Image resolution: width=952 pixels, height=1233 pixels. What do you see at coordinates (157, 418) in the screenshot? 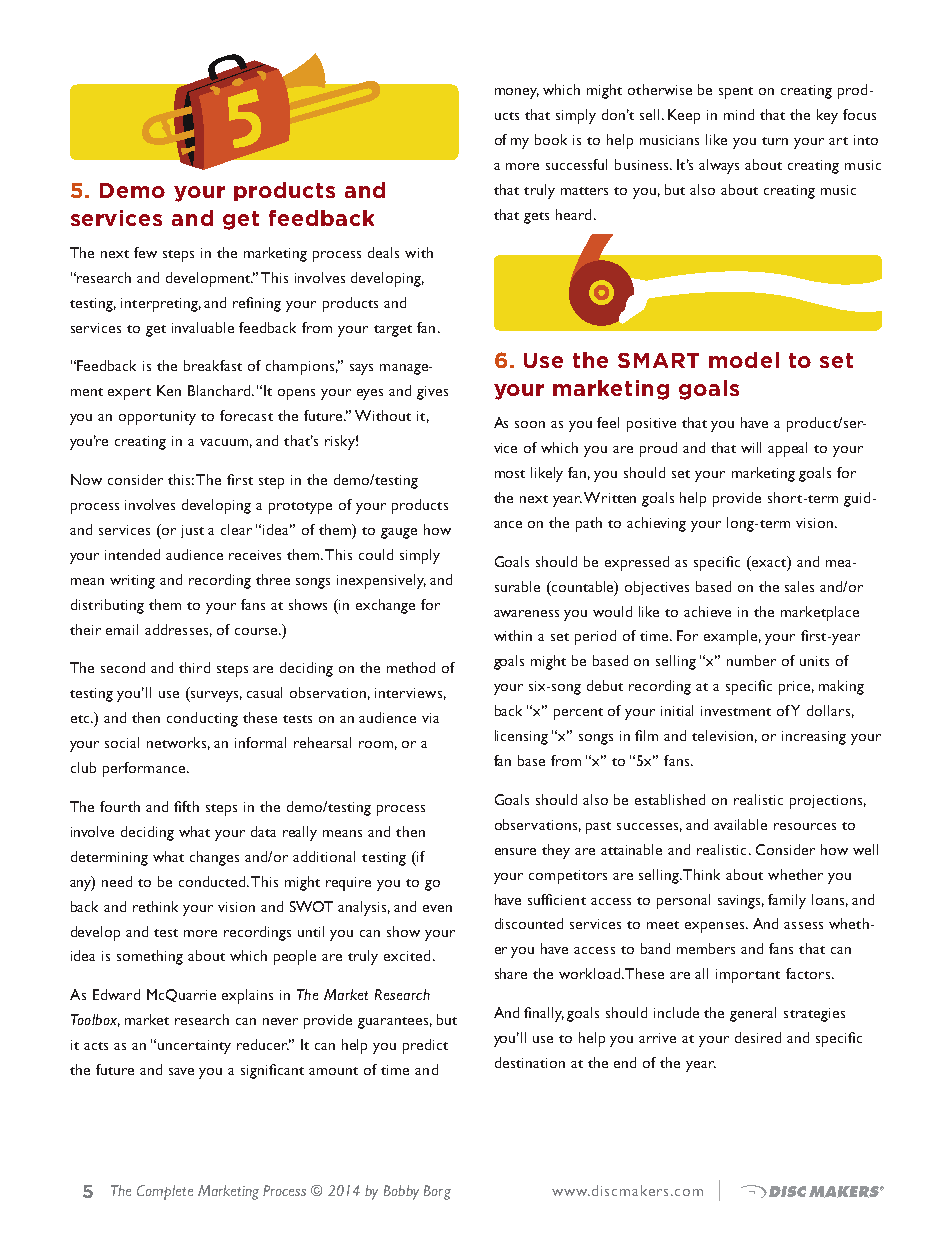
I see `opportunity` at bounding box center [157, 418].
